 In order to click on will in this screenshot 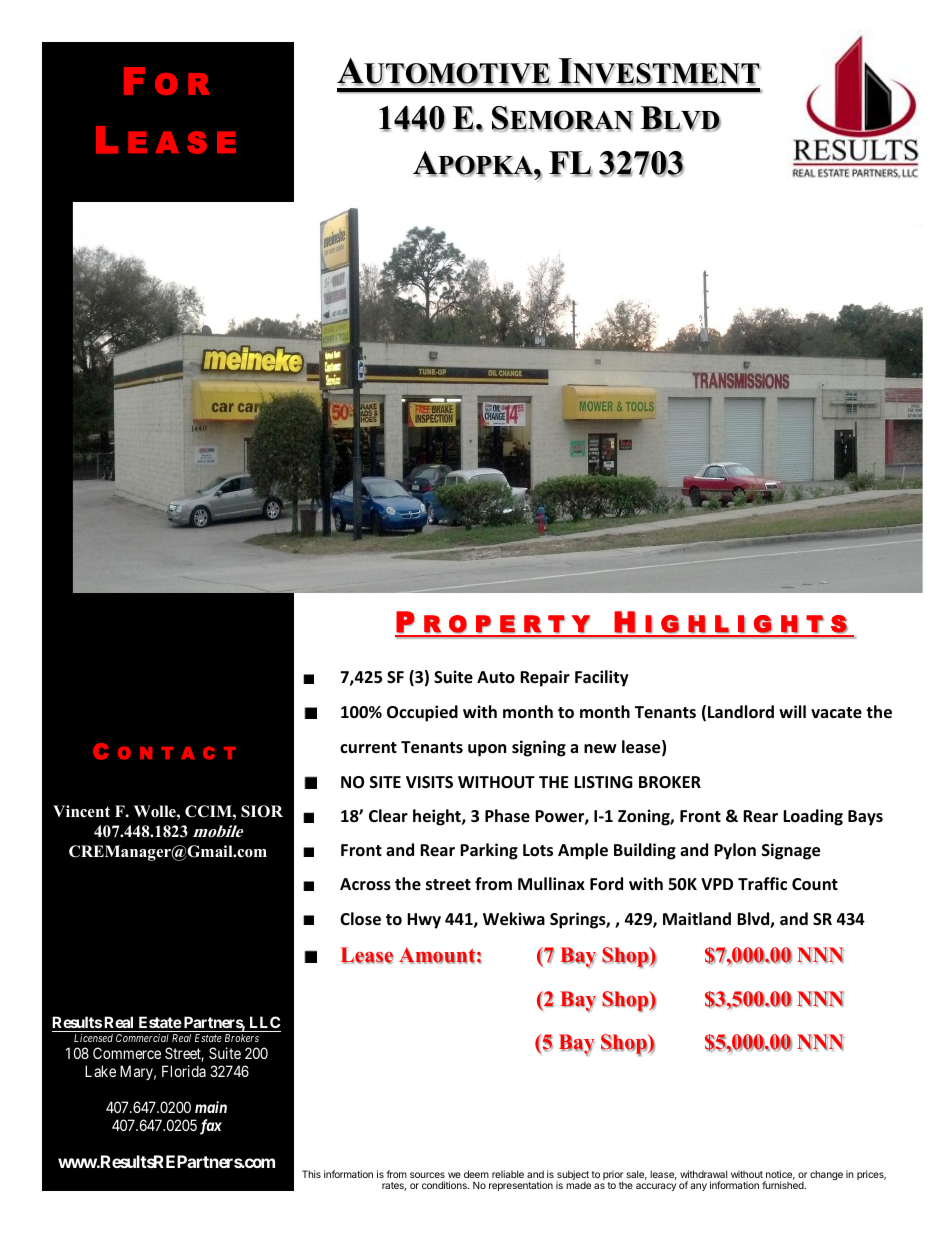, I will do `click(792, 711)`.
